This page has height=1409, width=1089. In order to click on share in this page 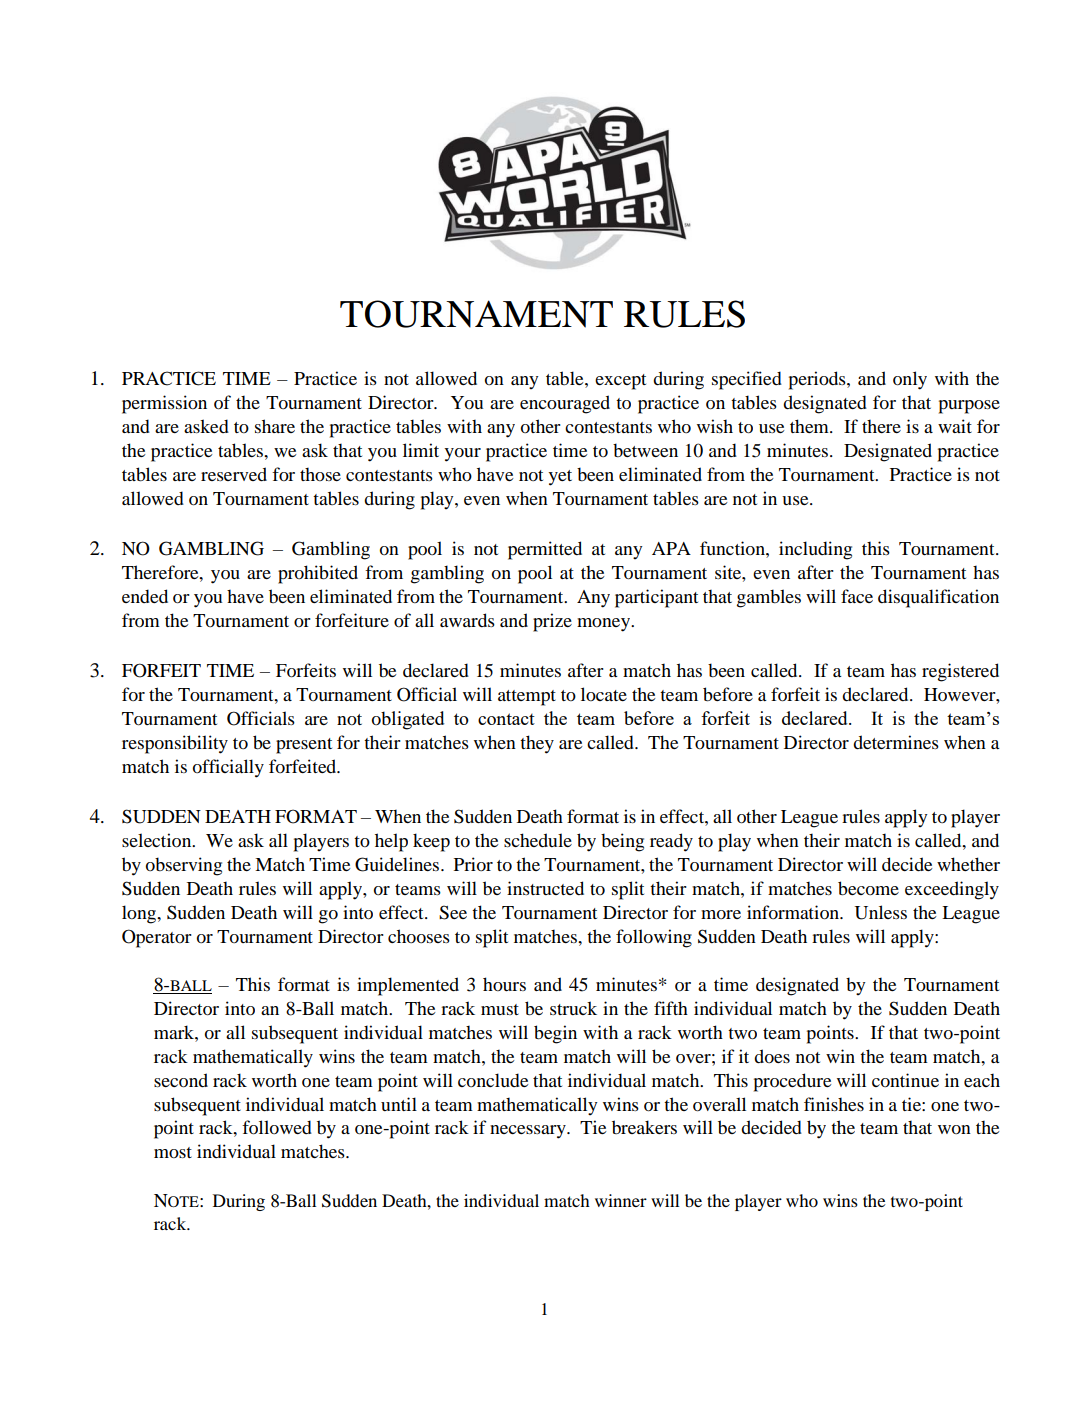, I will do `click(275, 426)`.
